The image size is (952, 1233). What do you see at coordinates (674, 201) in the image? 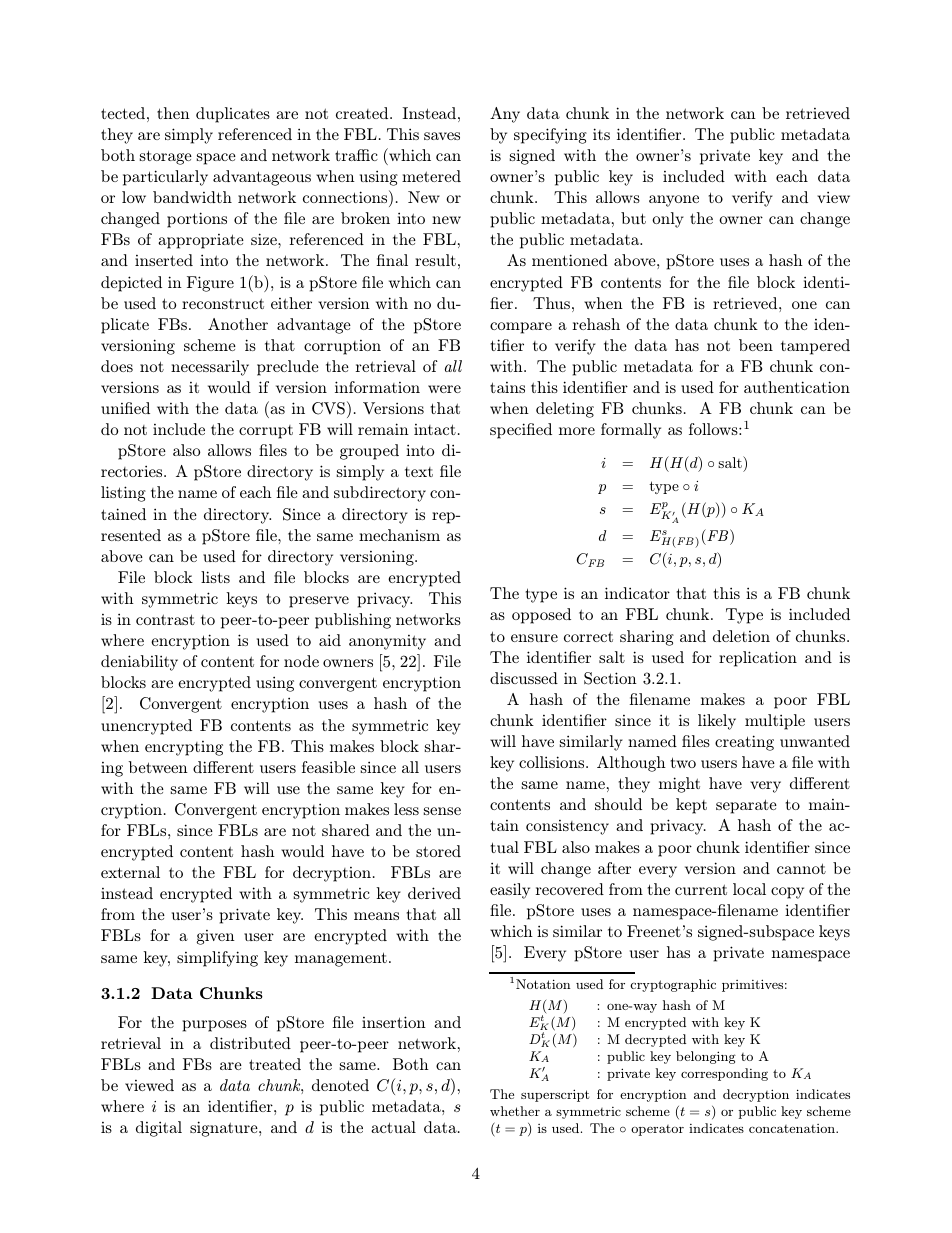
I see `anyone` at bounding box center [674, 201].
